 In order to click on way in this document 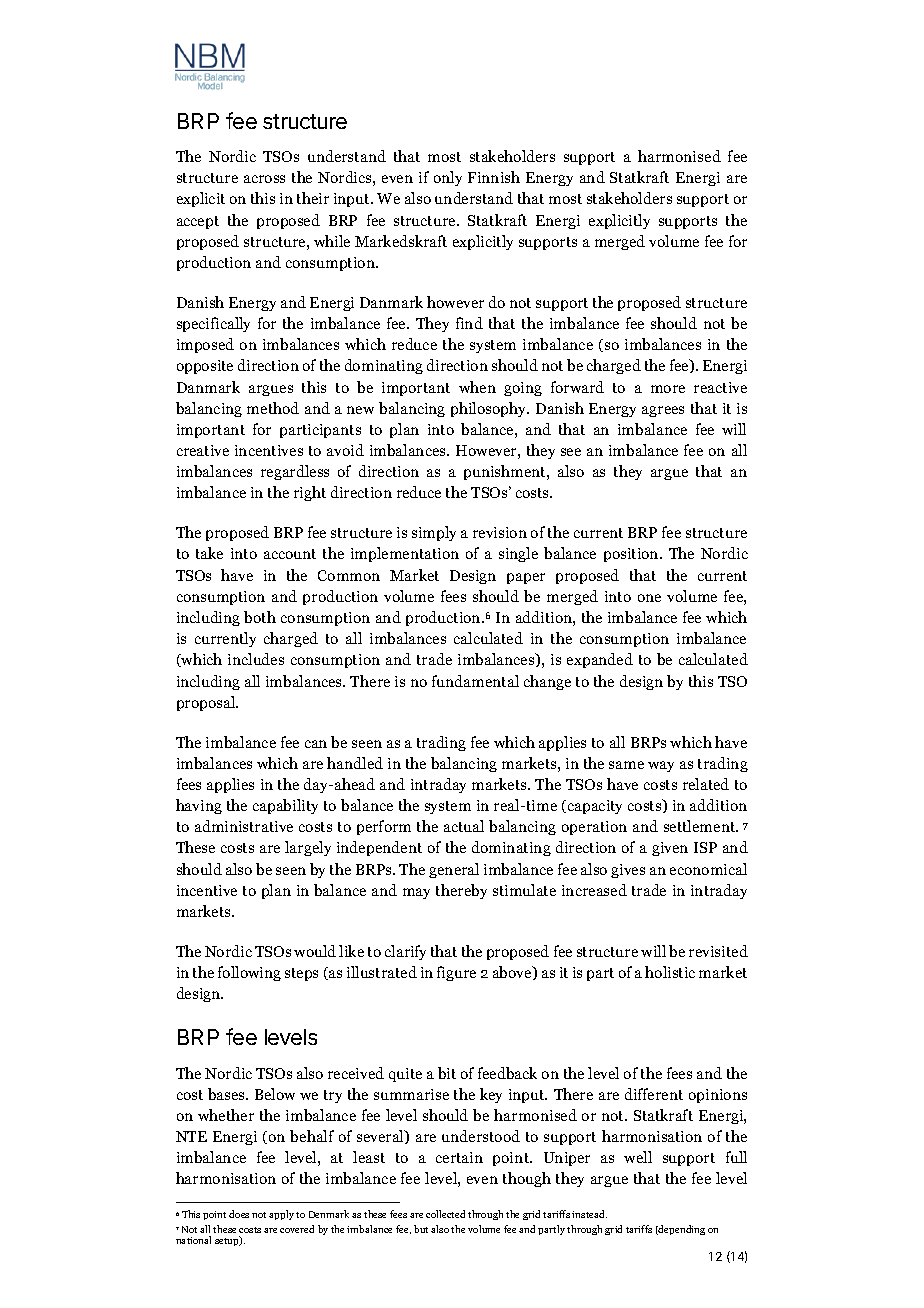, I will do `click(661, 766)`.
